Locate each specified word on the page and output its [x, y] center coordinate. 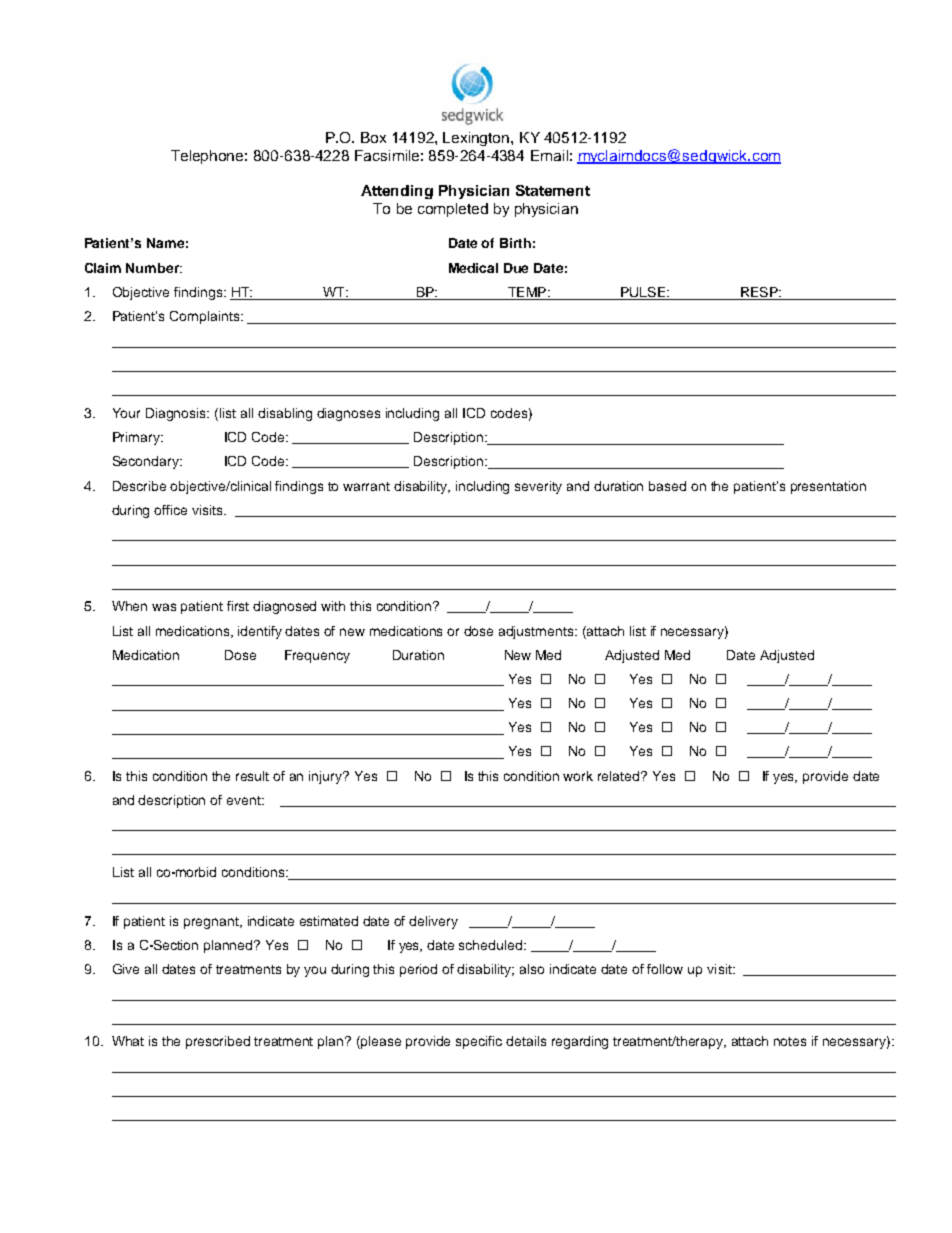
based [667, 486]
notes [790, 1041]
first [238, 606]
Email [549, 155]
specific [479, 1042]
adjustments [537, 632]
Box [373, 137]
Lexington [477, 139]
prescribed [218, 1042]
